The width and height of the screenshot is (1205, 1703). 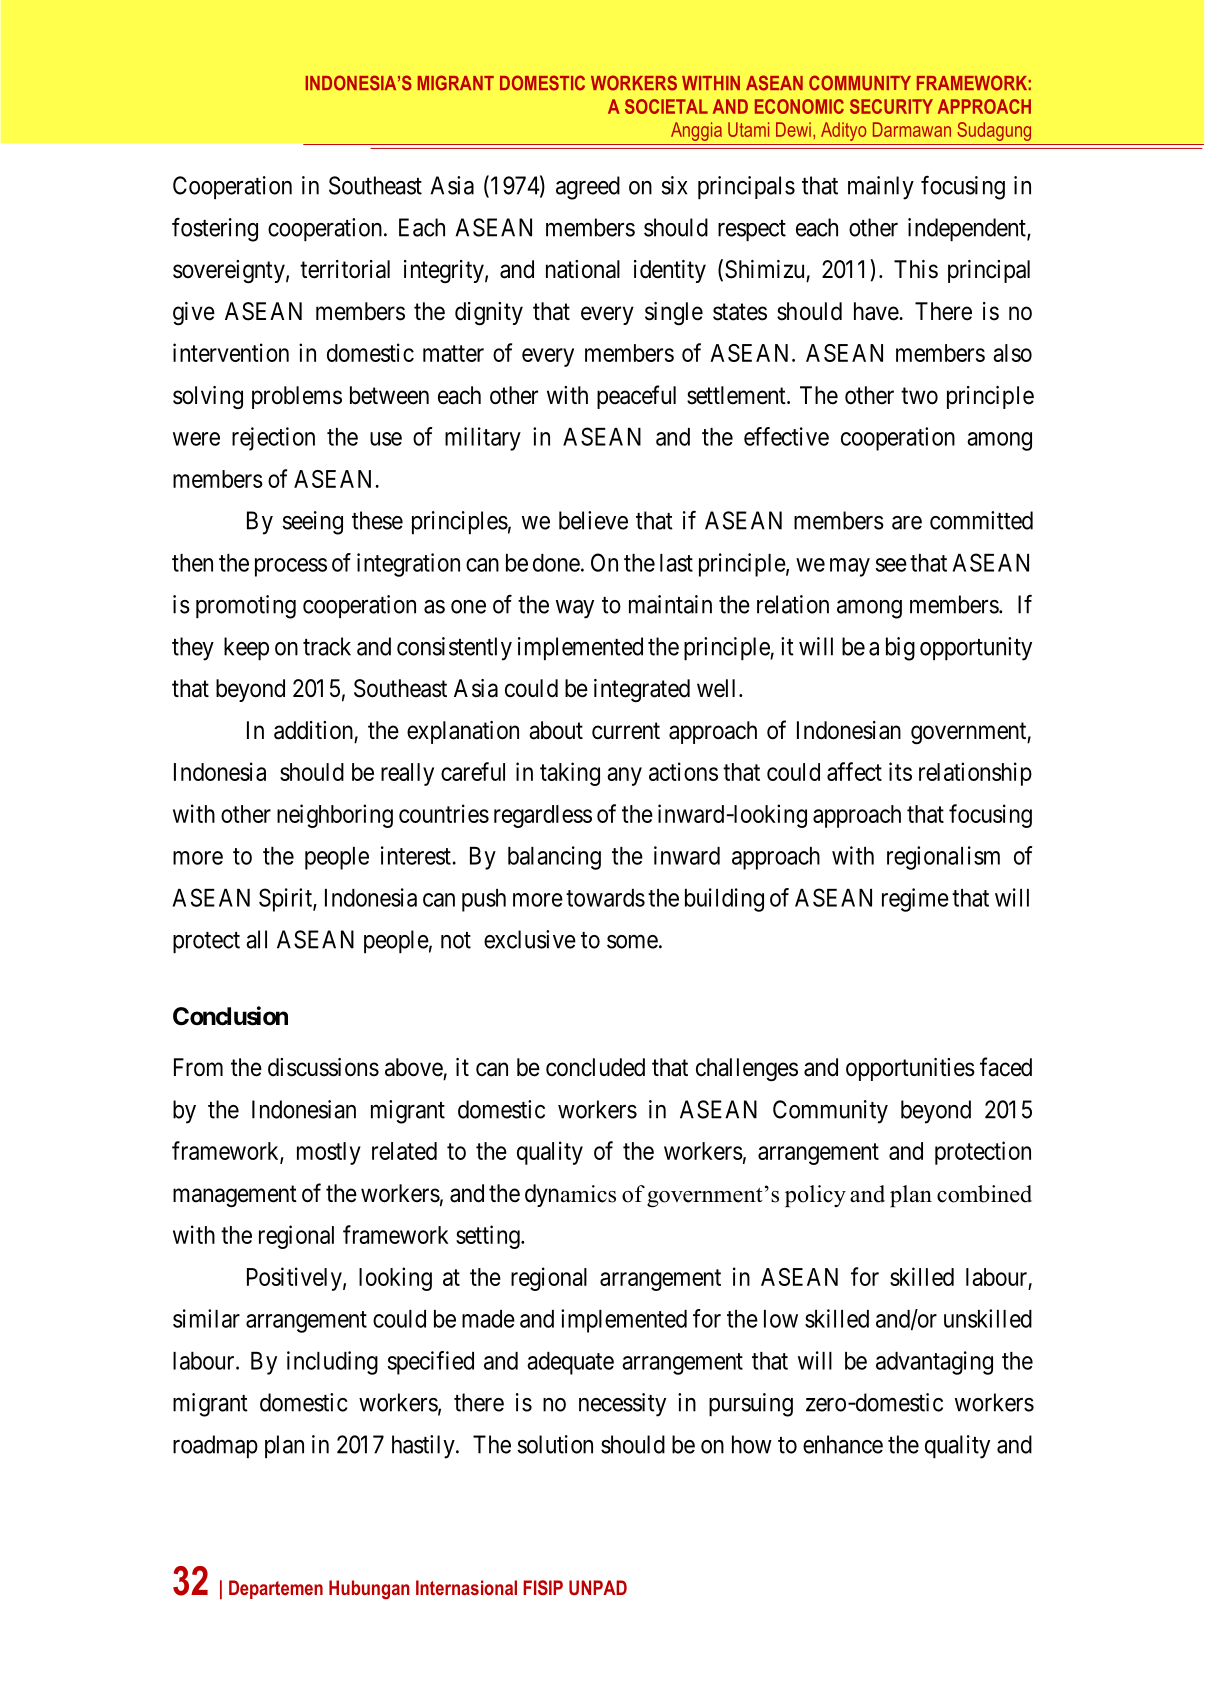 What do you see at coordinates (588, 188) in the screenshot?
I see `agreed` at bounding box center [588, 188].
